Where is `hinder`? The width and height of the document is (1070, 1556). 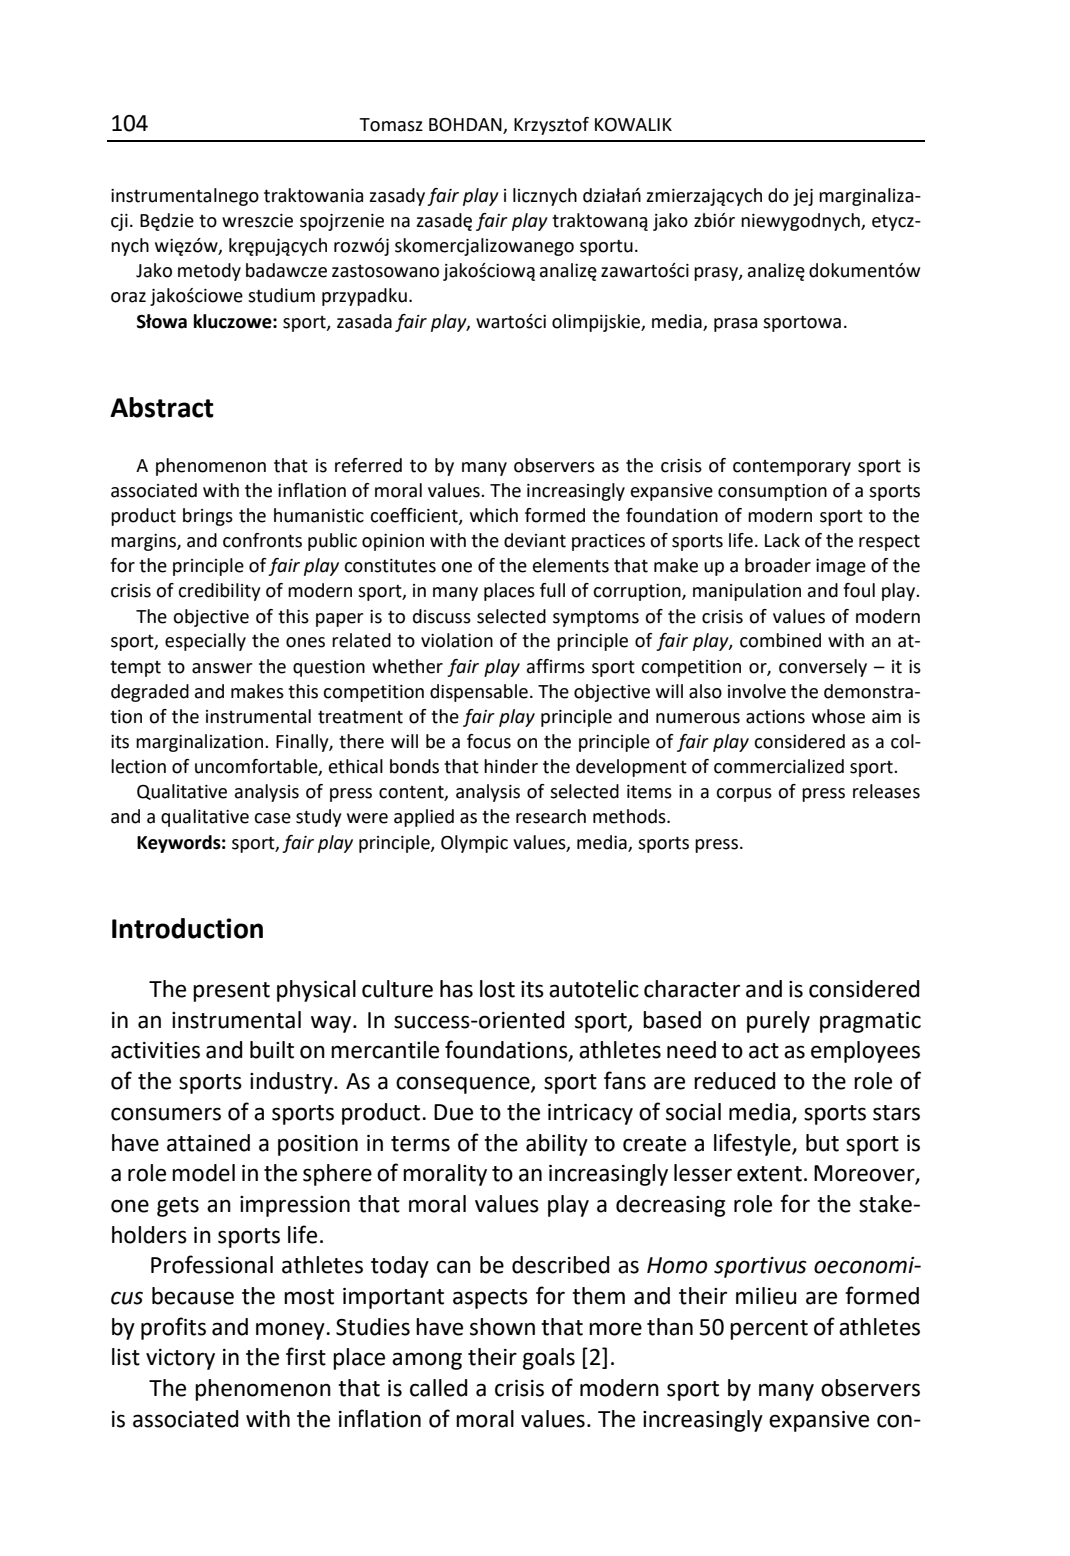 hinder is located at coordinates (511, 766).
